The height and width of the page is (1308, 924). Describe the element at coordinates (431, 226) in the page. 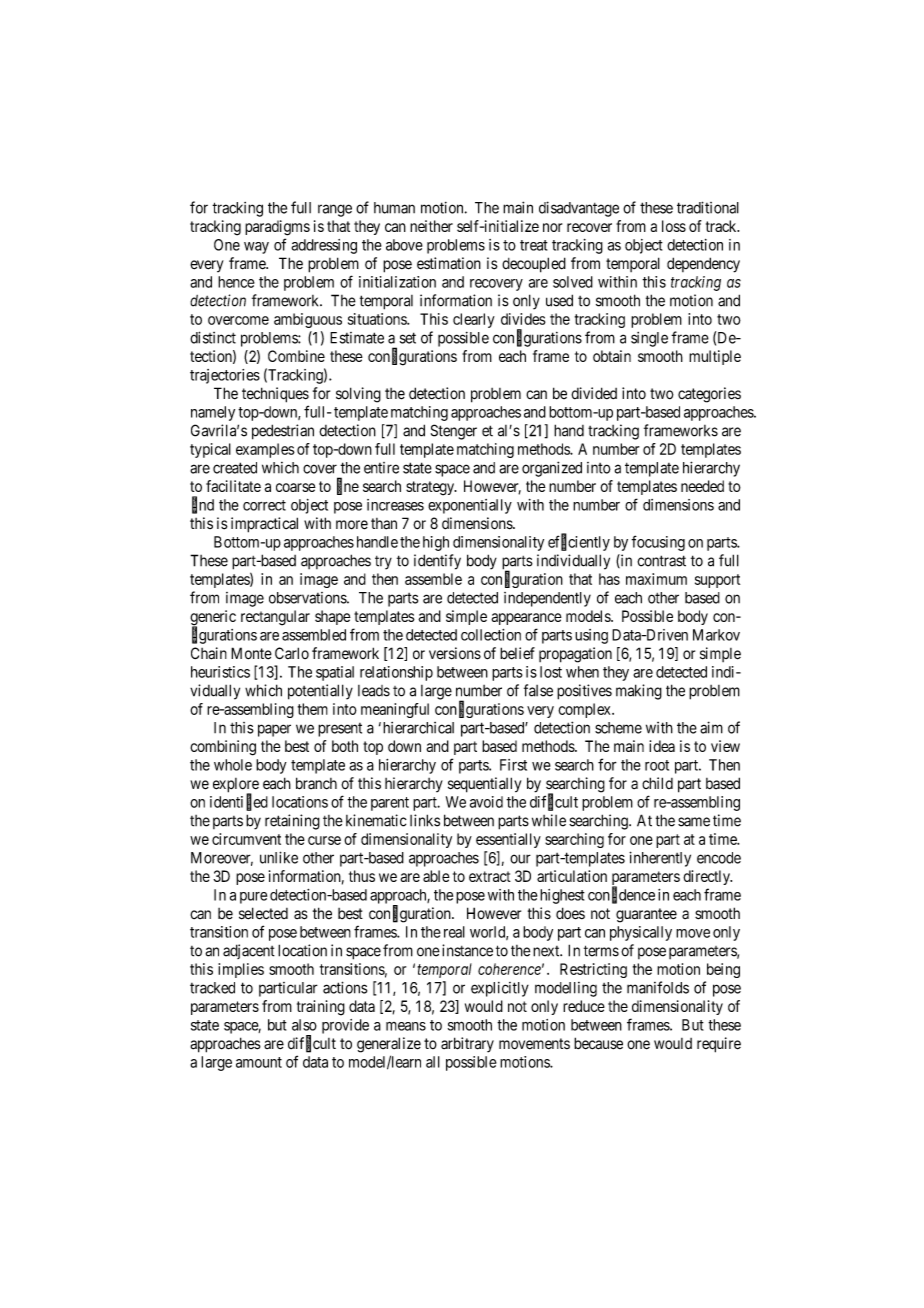

I see `neither` at that location.
